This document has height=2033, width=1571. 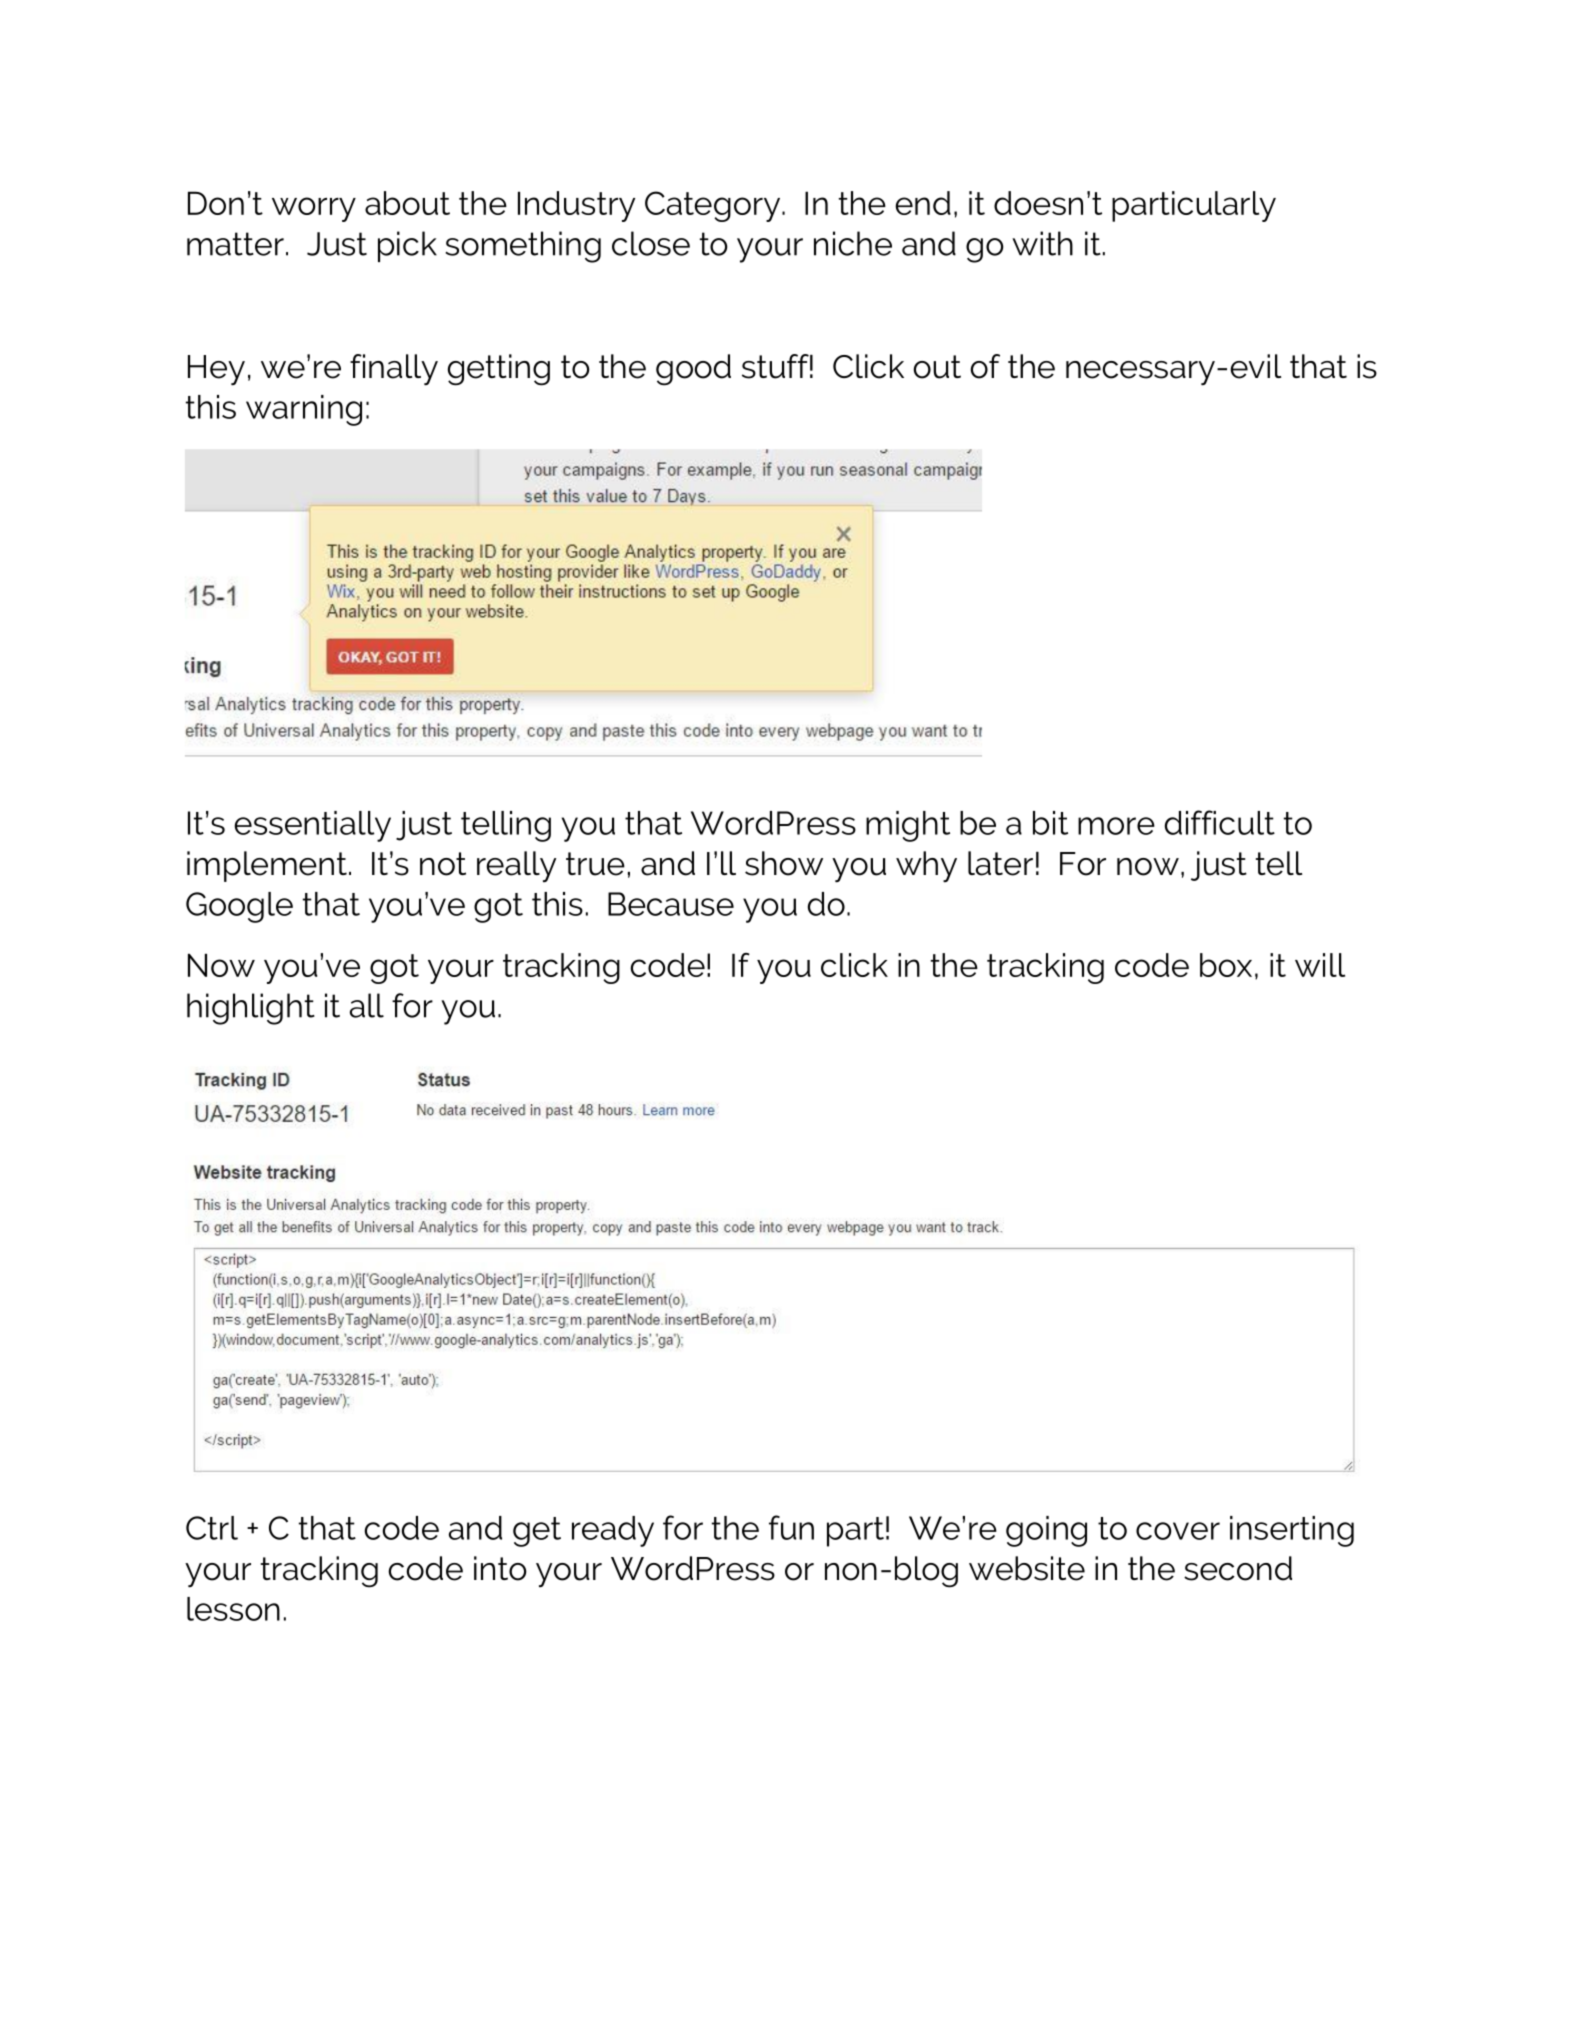 I want to click on fun, so click(x=791, y=1527).
